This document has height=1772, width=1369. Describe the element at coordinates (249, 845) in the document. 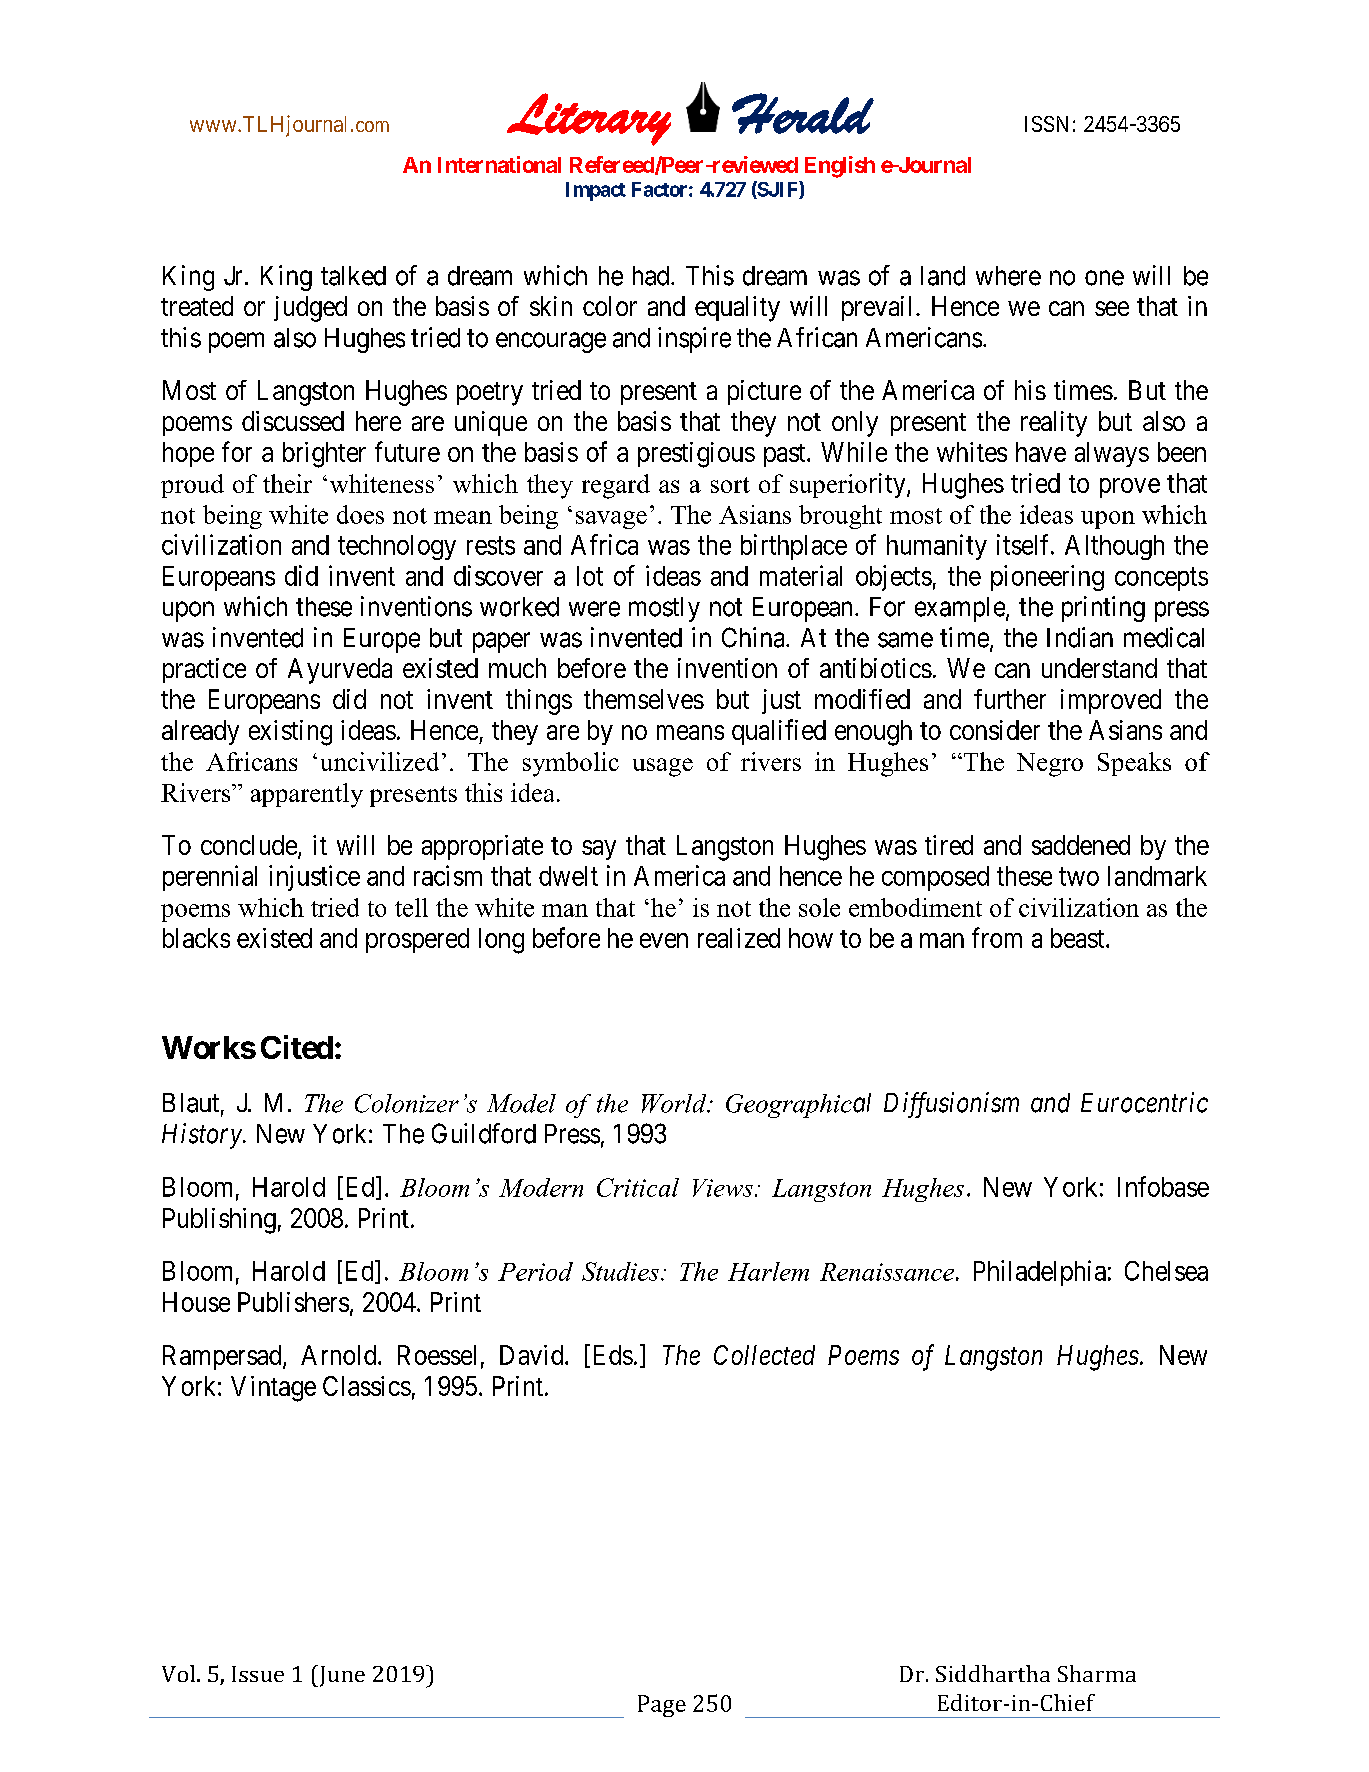

I see `conclude` at that location.
